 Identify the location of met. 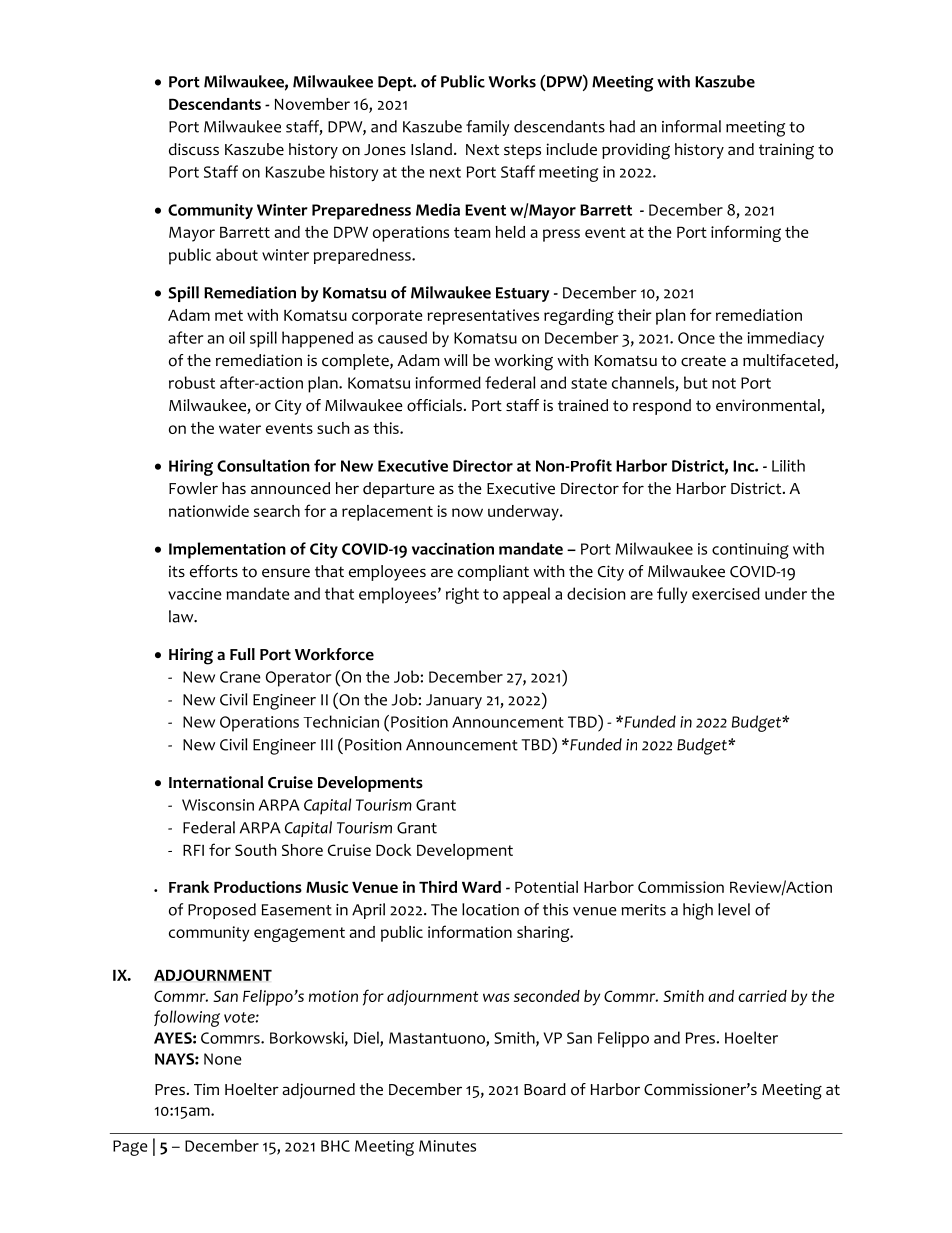
(229, 315).
